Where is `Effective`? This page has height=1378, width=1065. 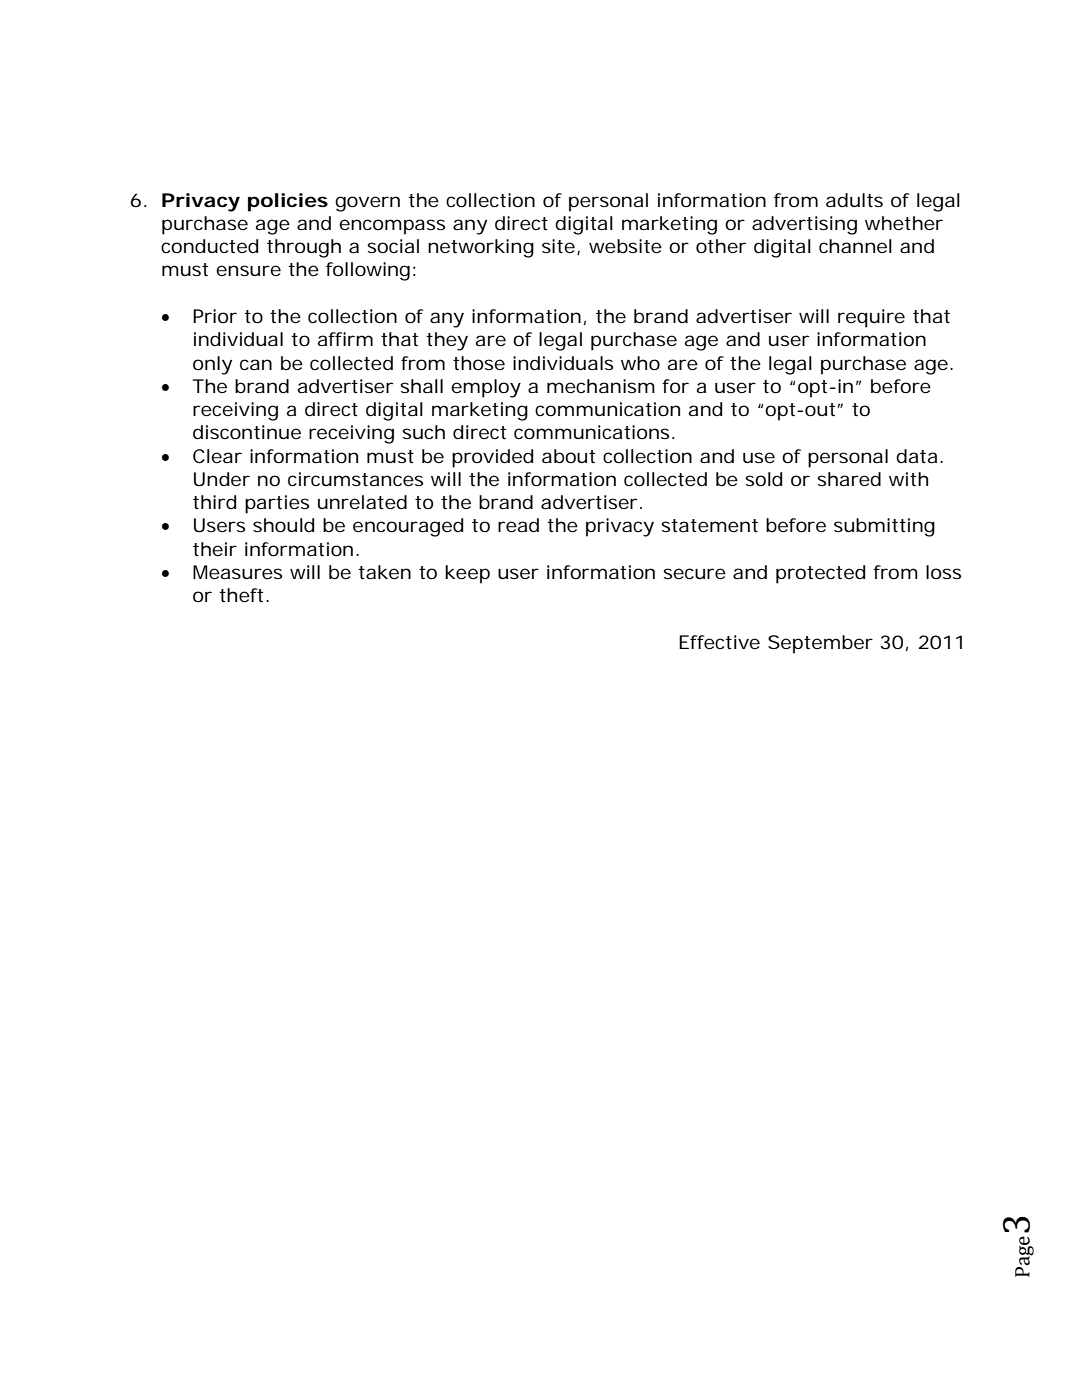
Effective is located at coordinates (719, 642).
